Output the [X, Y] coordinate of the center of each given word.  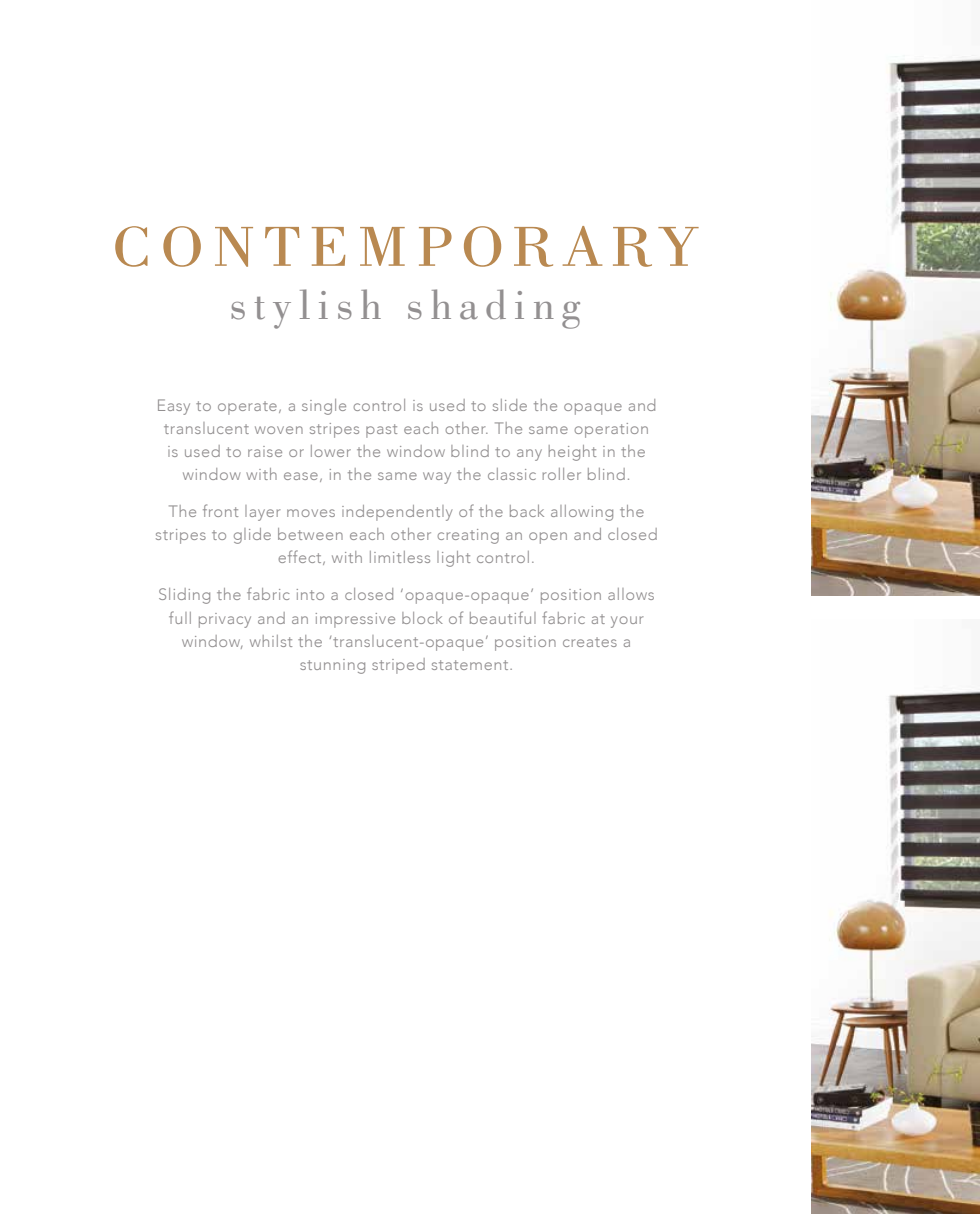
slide [510, 405]
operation [611, 430]
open [548, 538]
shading [494, 309]
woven [279, 430]
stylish [306, 309]
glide [252, 536]
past [381, 431]
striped [398, 666]
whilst [271, 641]
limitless [400, 557]
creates [590, 642]
